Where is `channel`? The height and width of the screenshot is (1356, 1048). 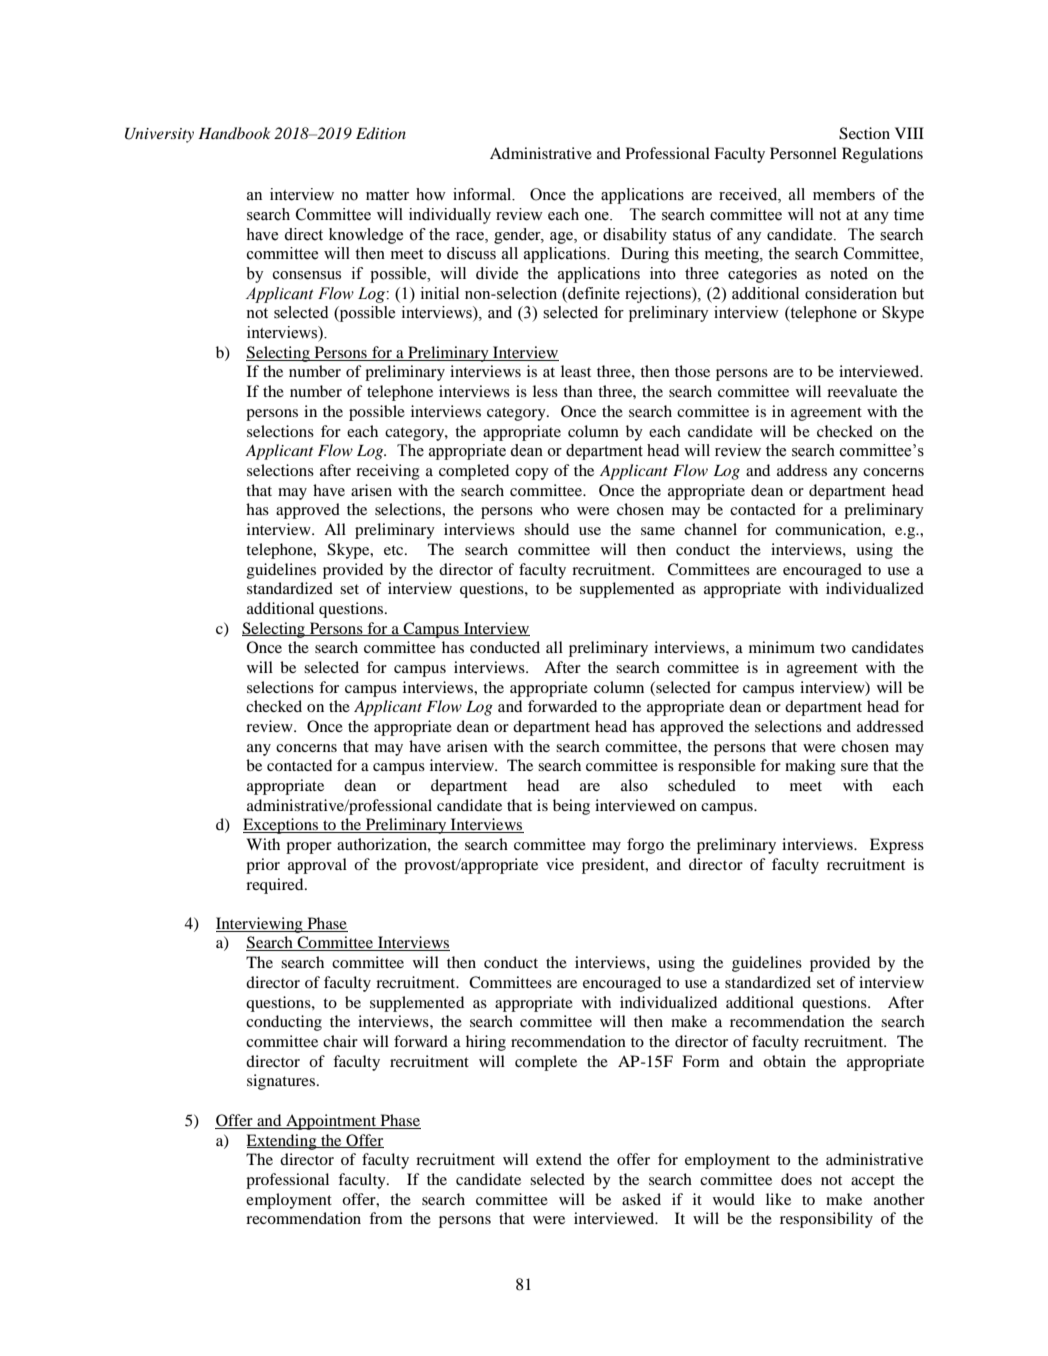
channel is located at coordinates (710, 529).
